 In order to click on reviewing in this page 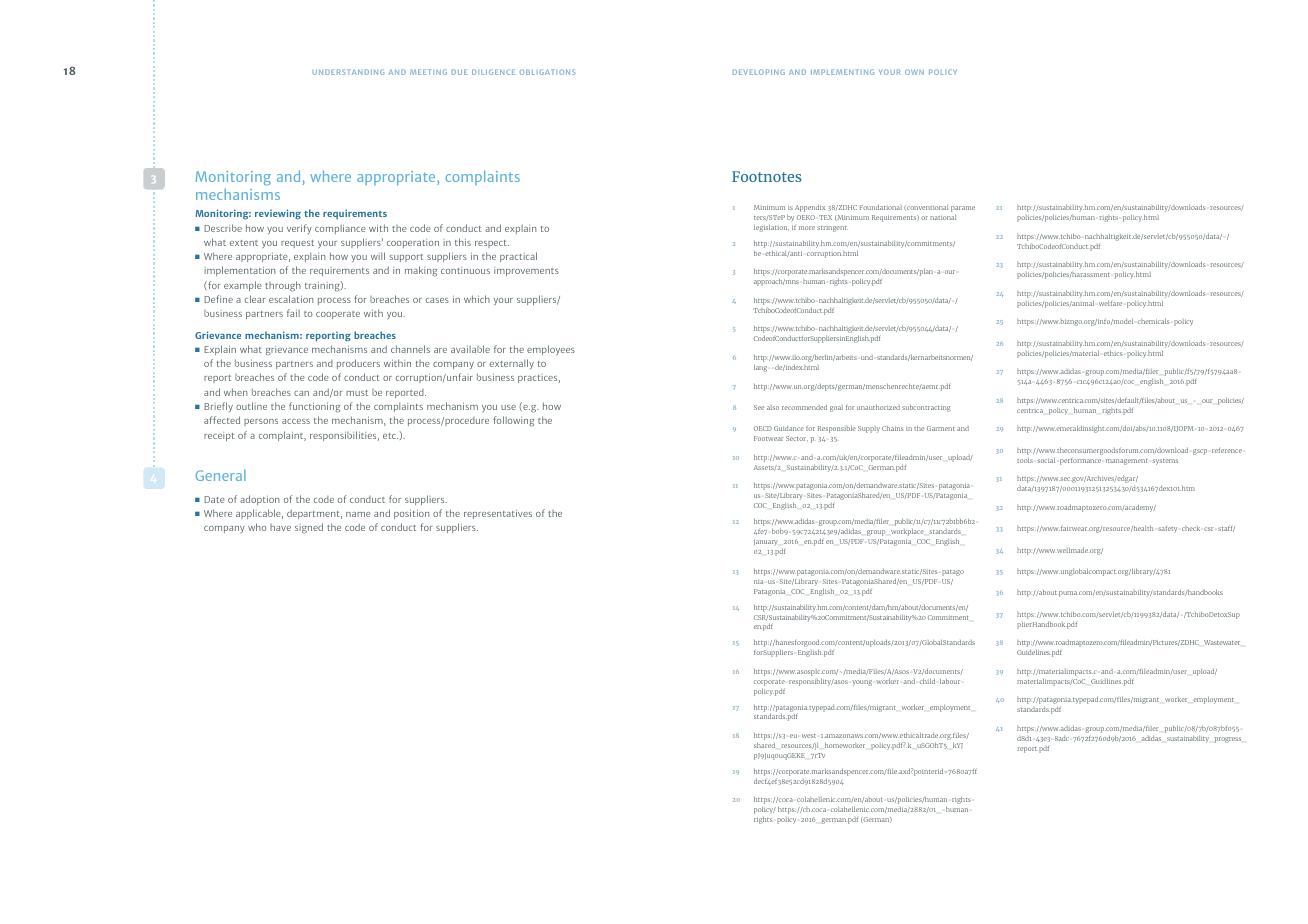, I will do `click(278, 214)`.
